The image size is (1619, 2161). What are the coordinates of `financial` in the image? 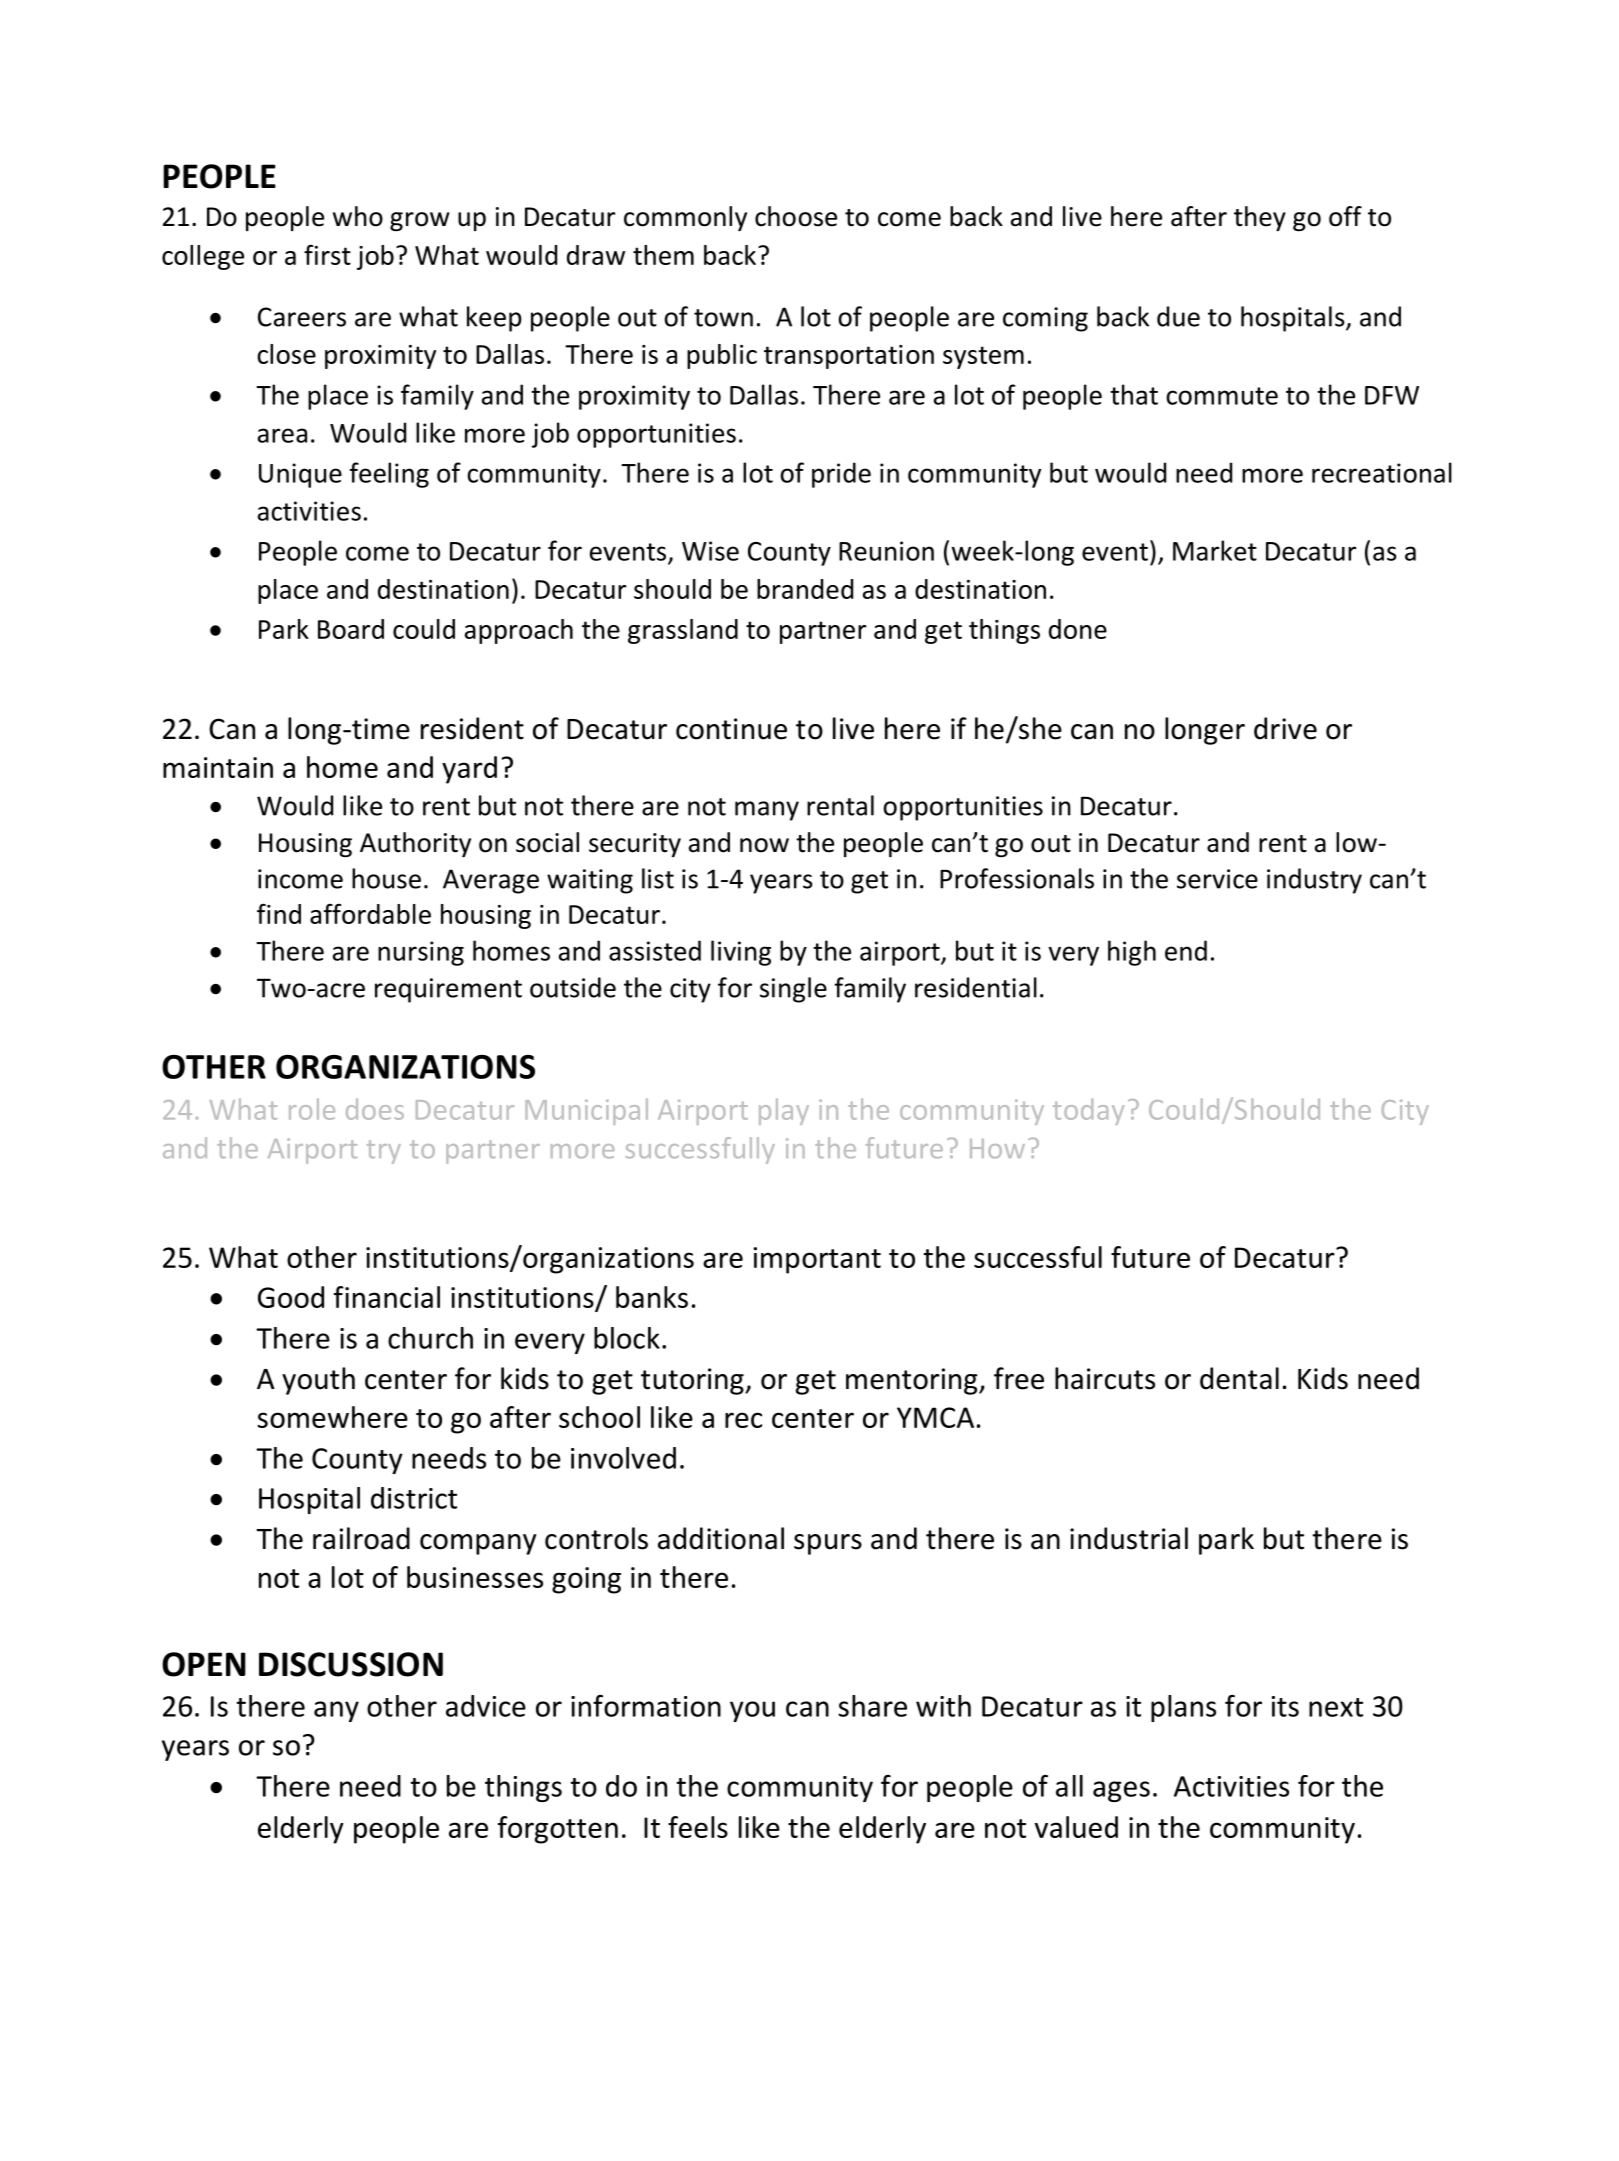 It's located at (387, 1297).
